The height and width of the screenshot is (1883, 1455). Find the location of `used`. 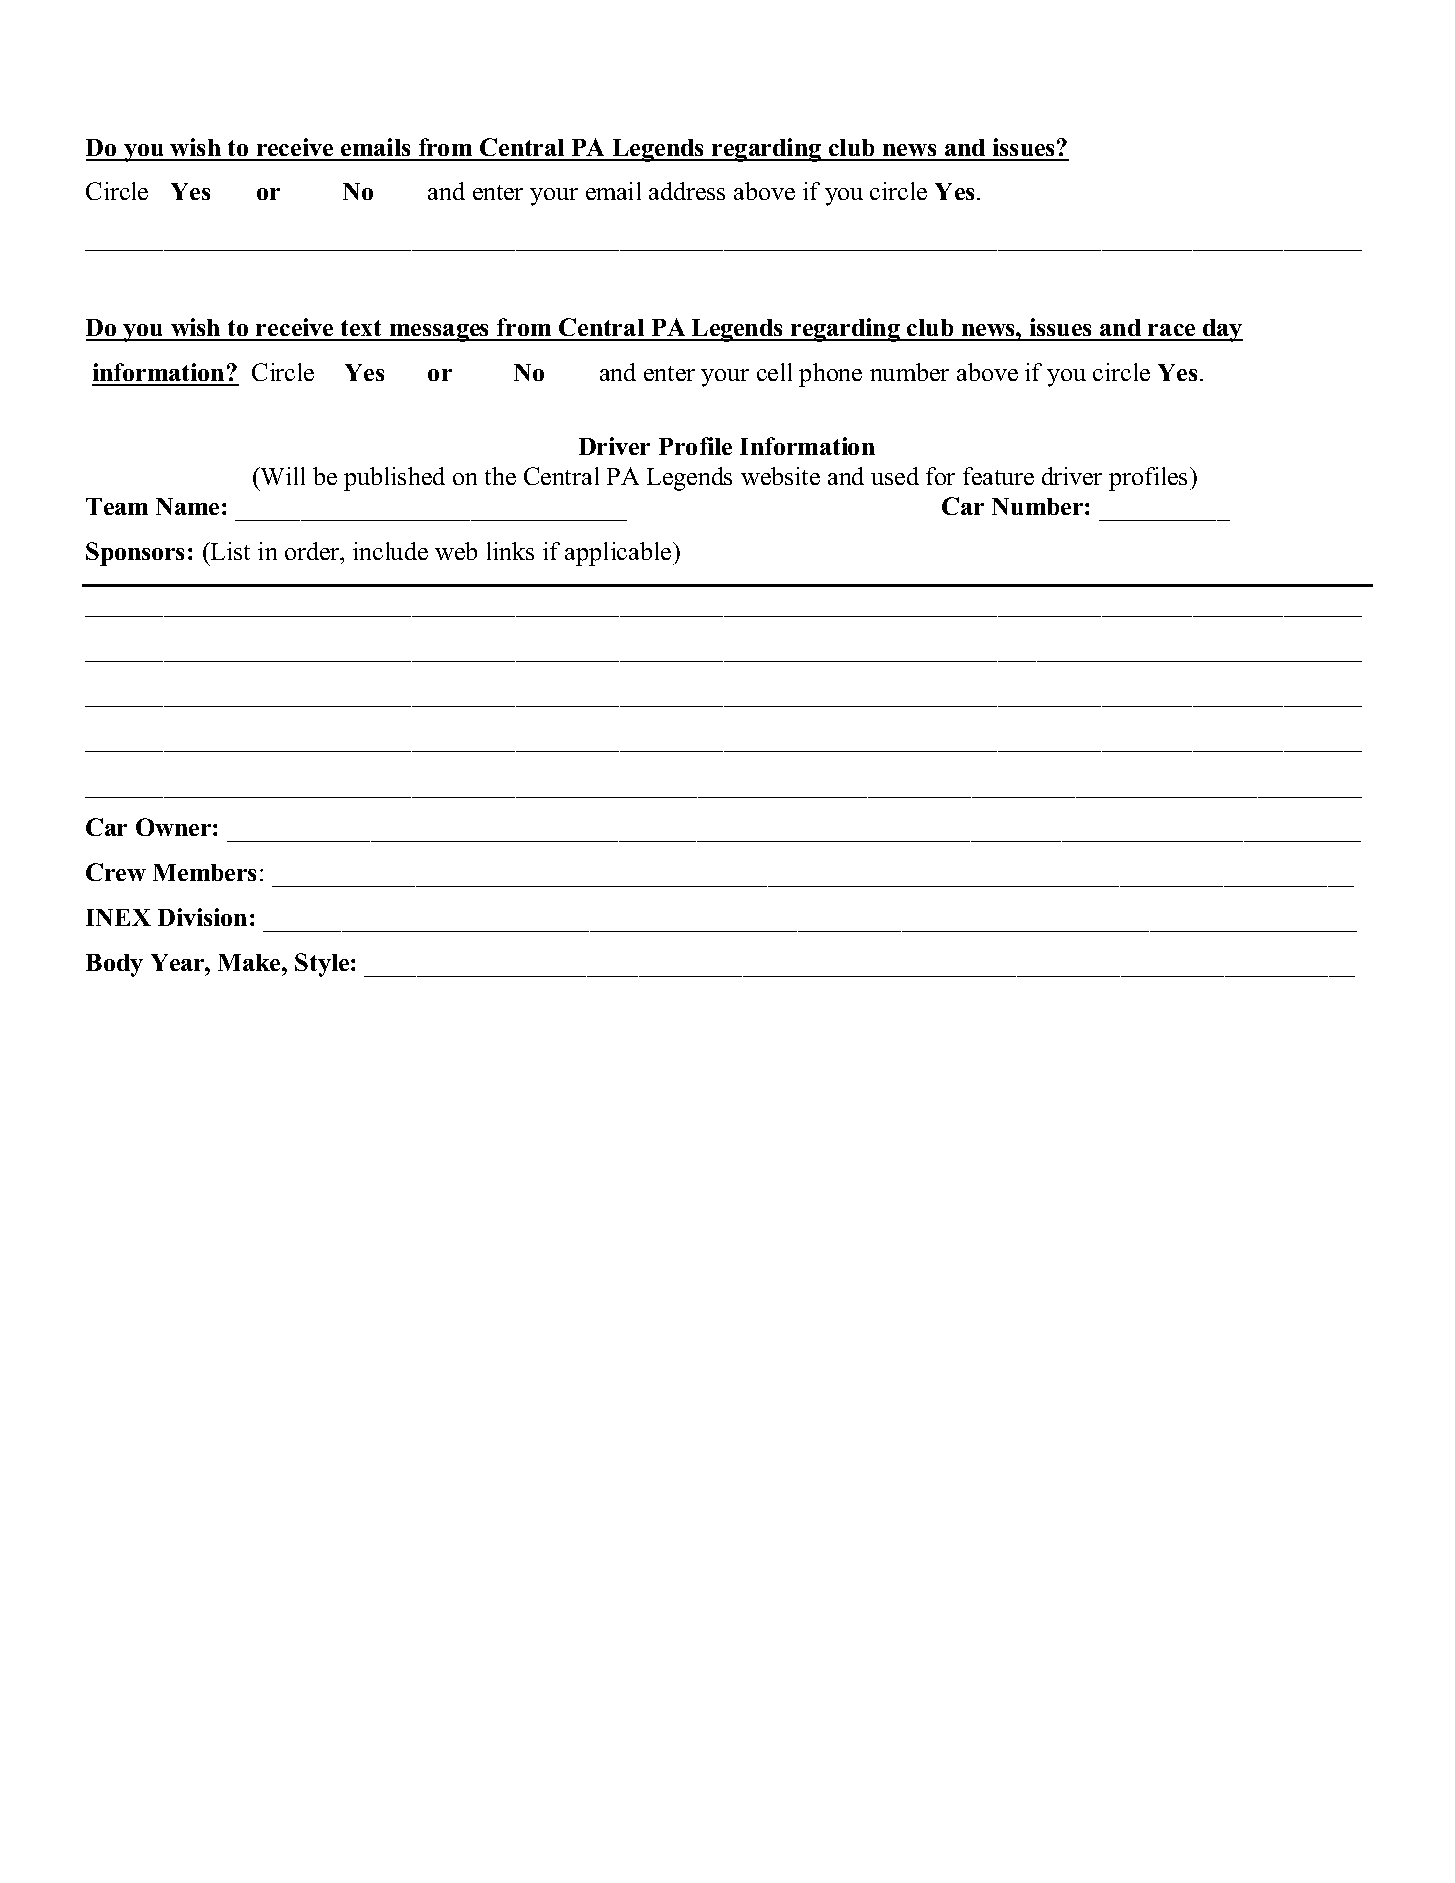

used is located at coordinates (895, 476).
